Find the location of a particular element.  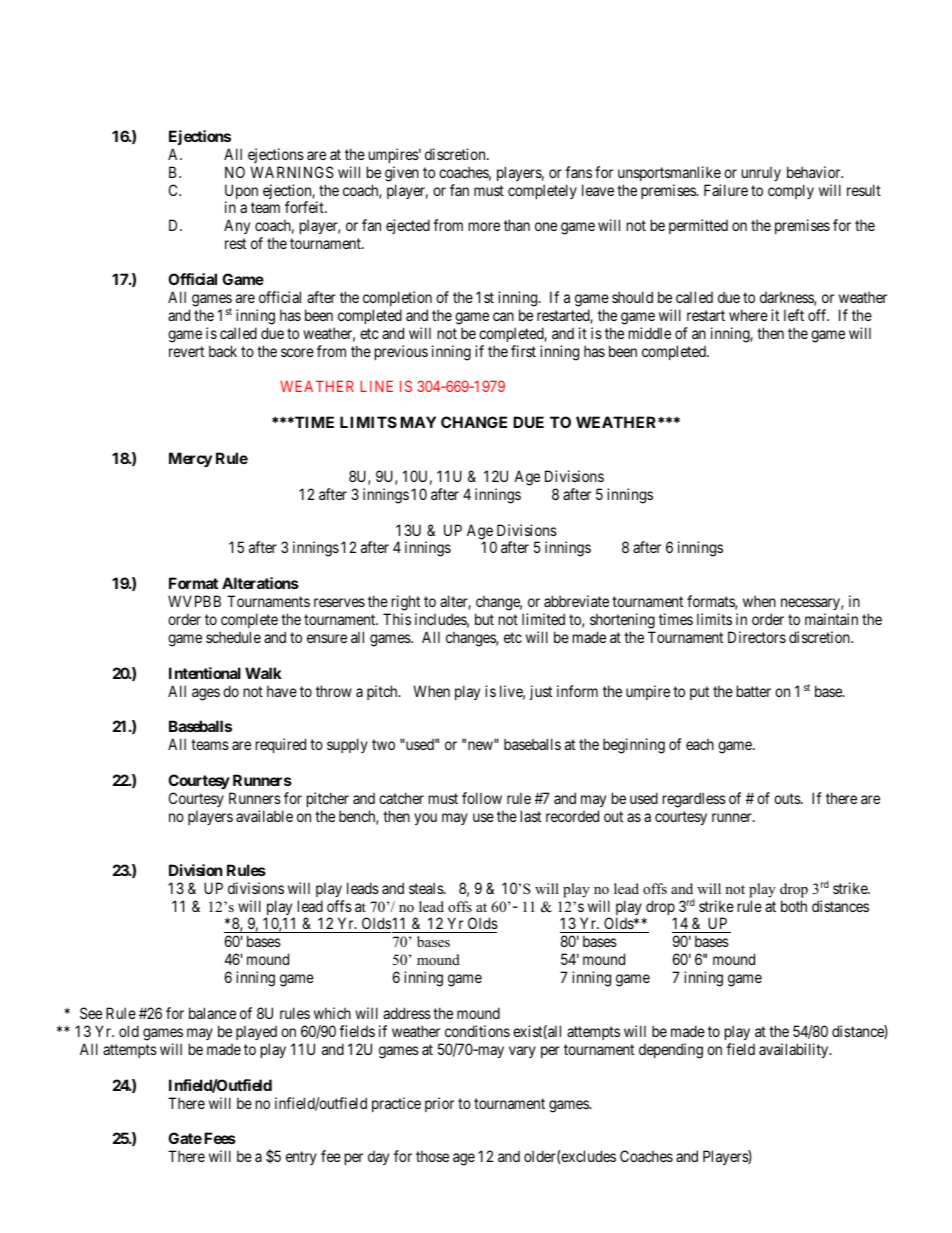

available is located at coordinates (264, 816).
